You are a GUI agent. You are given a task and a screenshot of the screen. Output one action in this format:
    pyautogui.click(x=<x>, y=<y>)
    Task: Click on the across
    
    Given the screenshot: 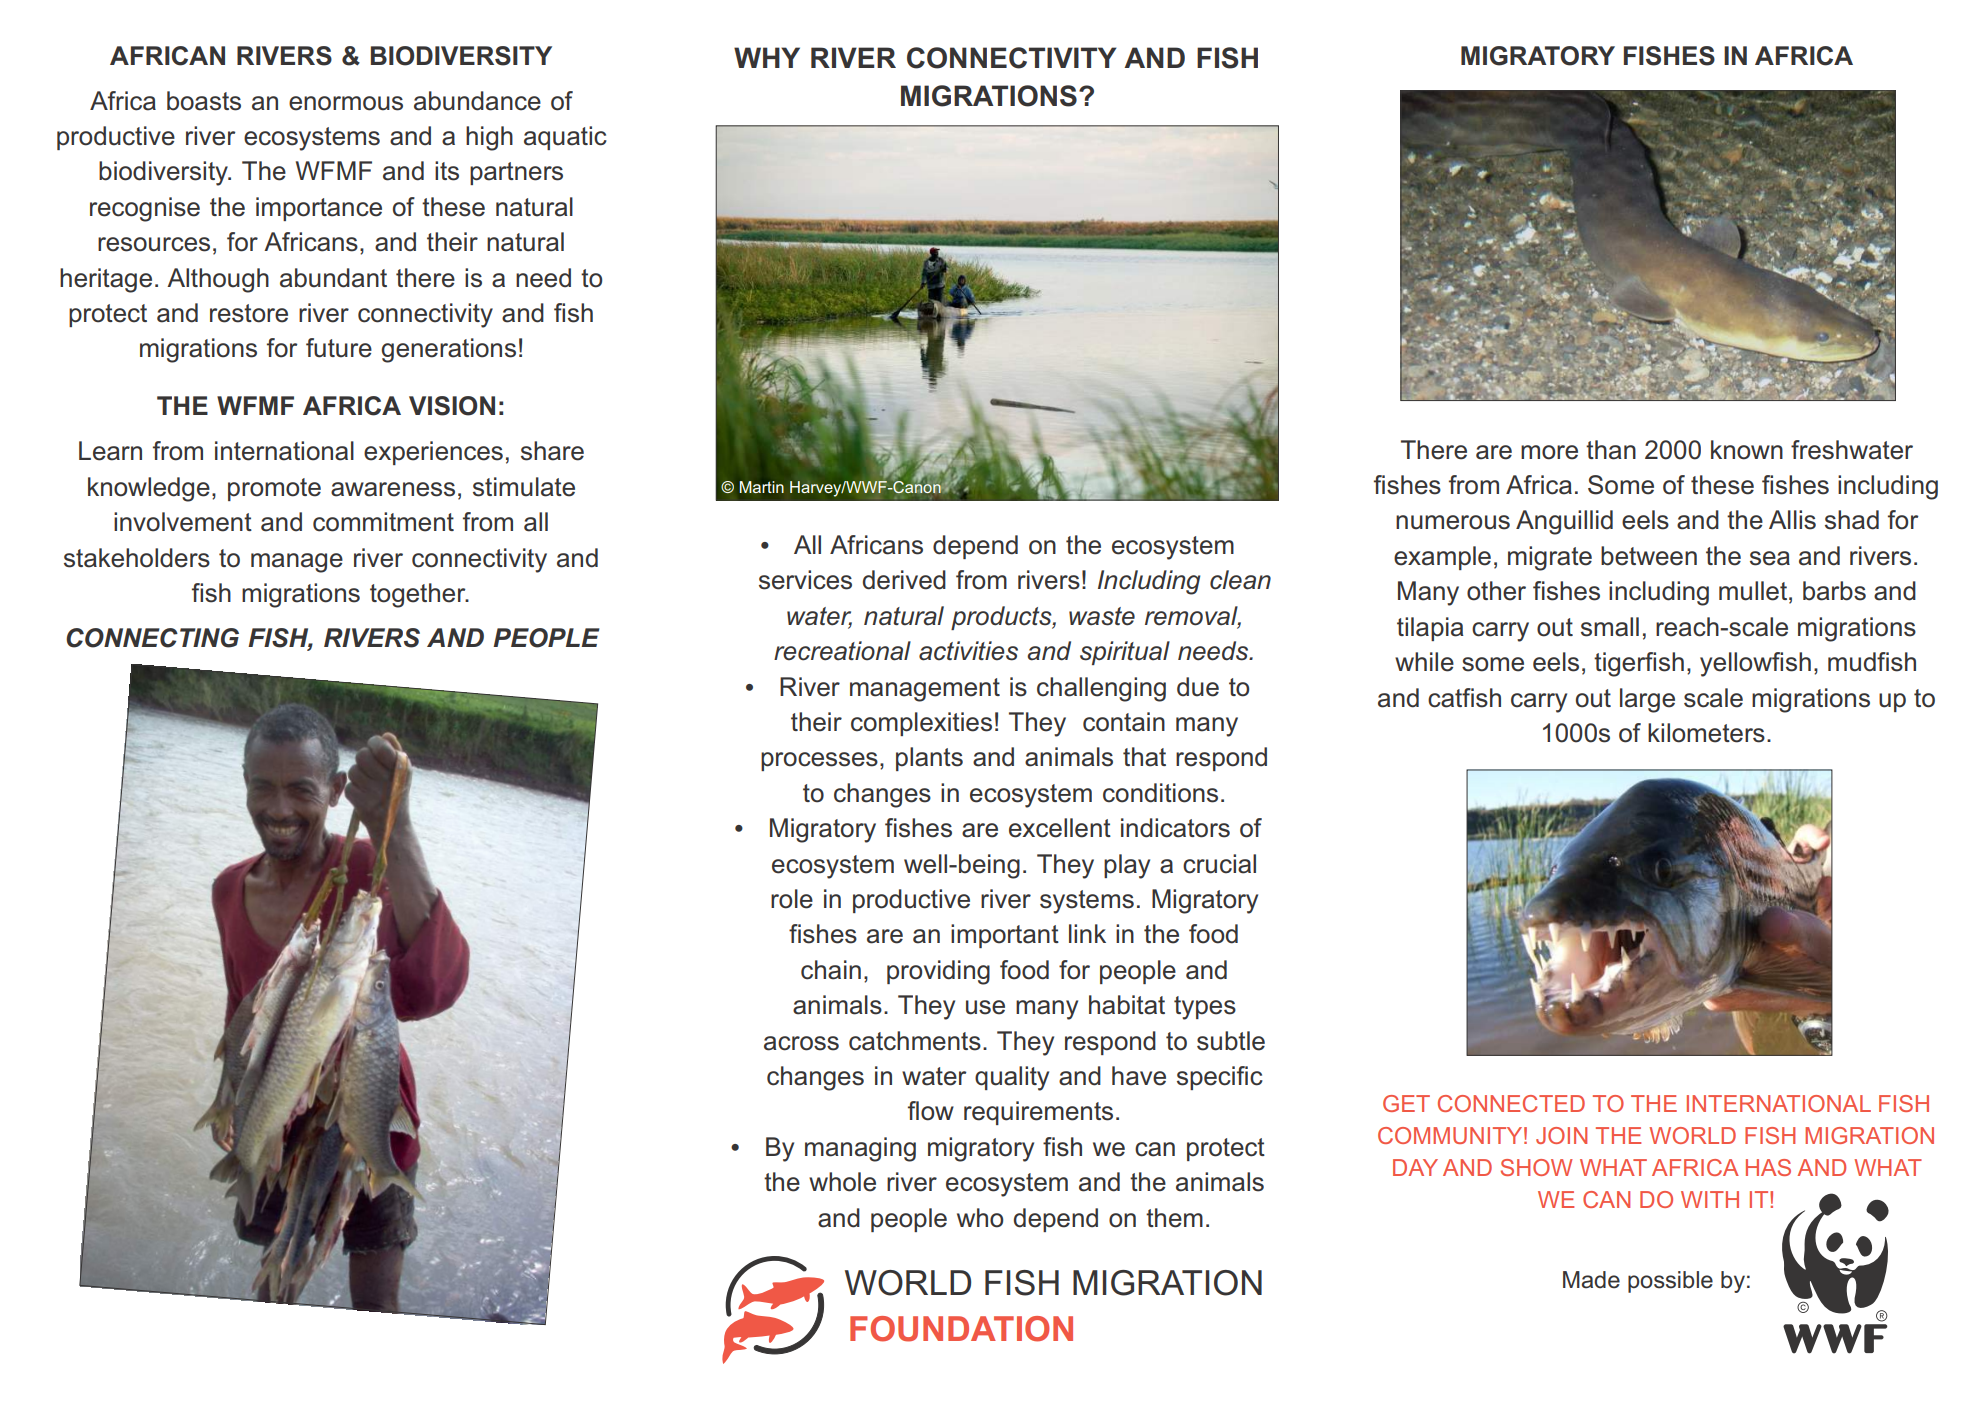 What is the action you would take?
    pyautogui.click(x=801, y=1043)
